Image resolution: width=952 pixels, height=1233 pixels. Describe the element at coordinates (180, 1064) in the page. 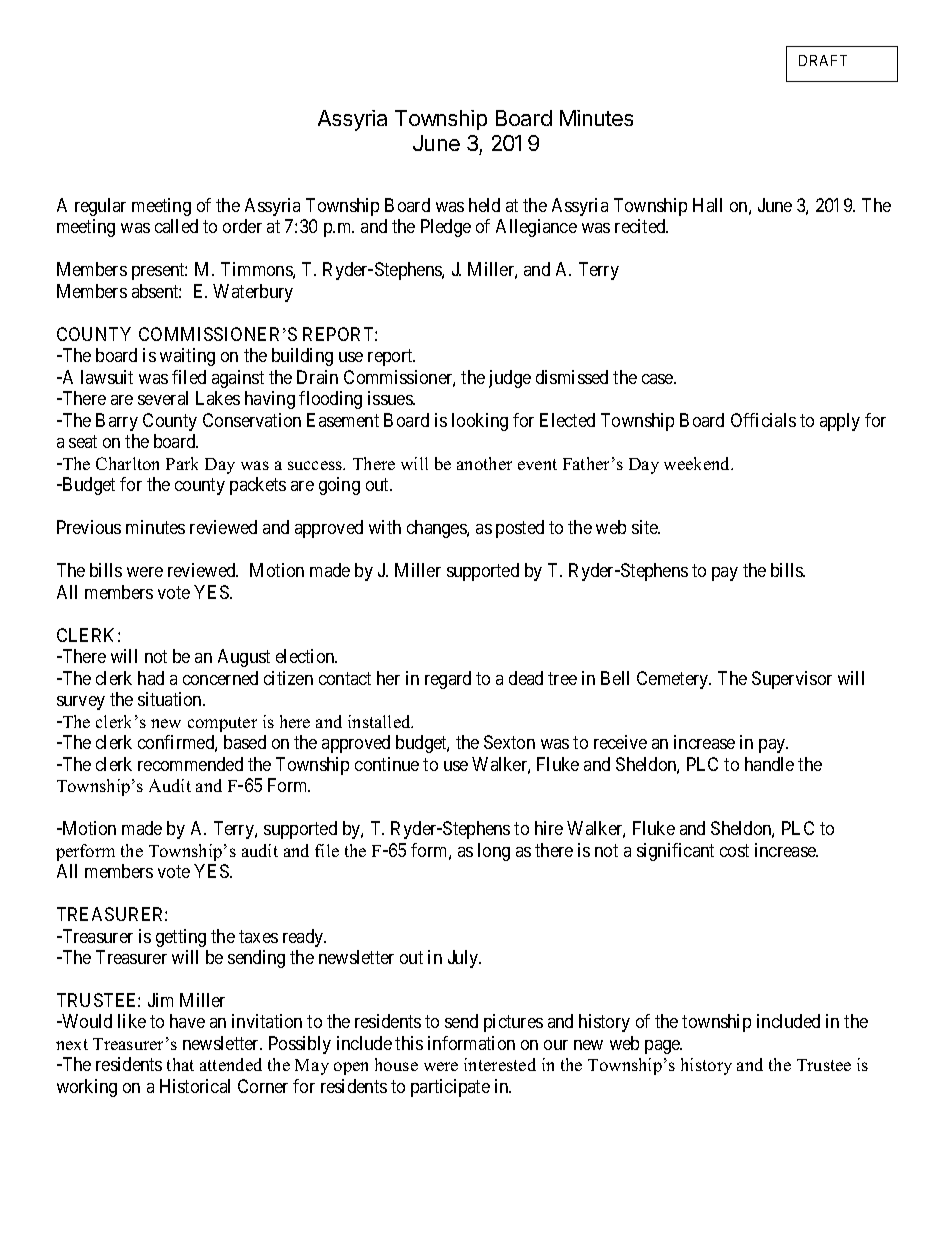

I see `that` at that location.
